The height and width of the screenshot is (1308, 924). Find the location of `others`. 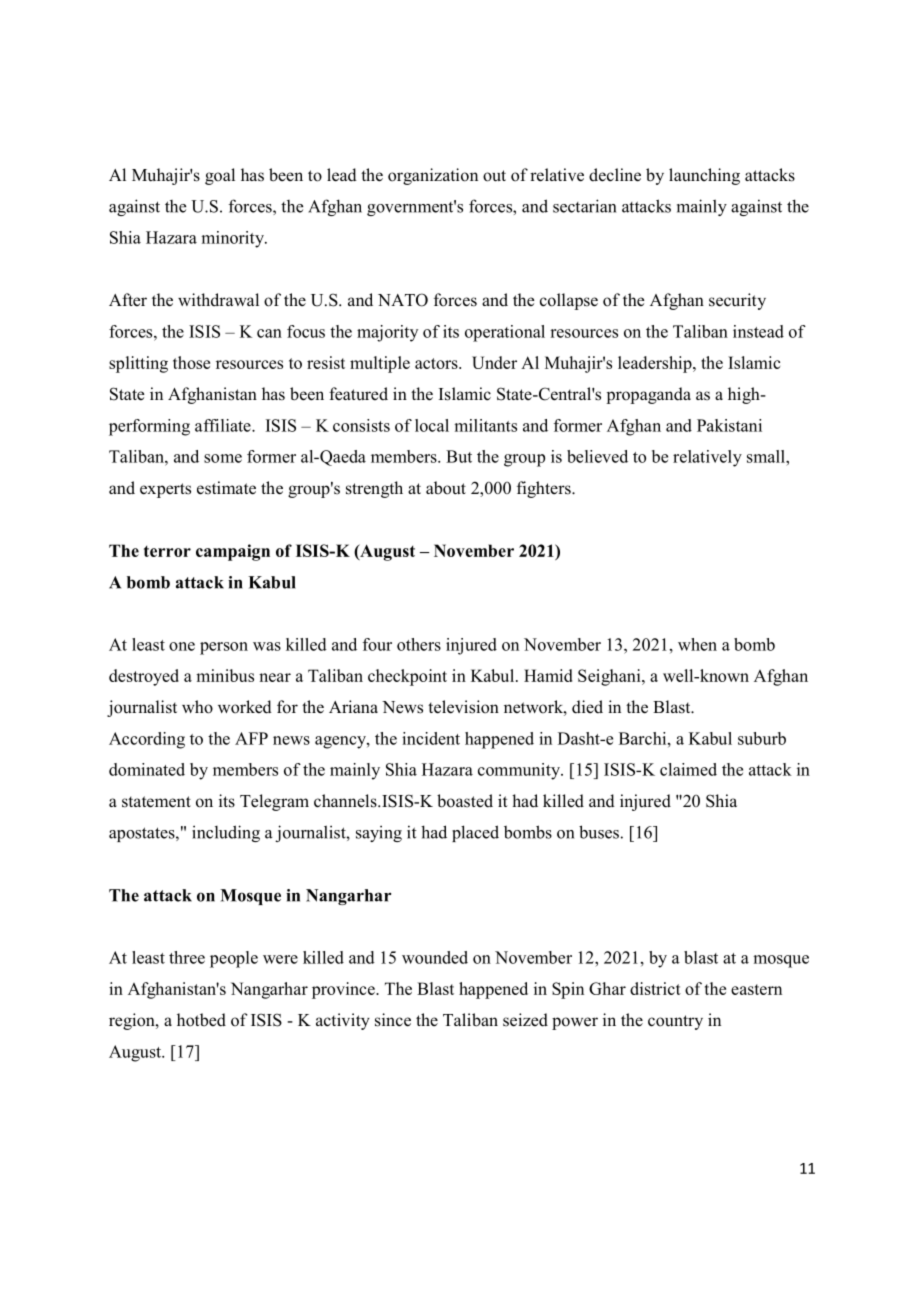

others is located at coordinates (419, 644).
